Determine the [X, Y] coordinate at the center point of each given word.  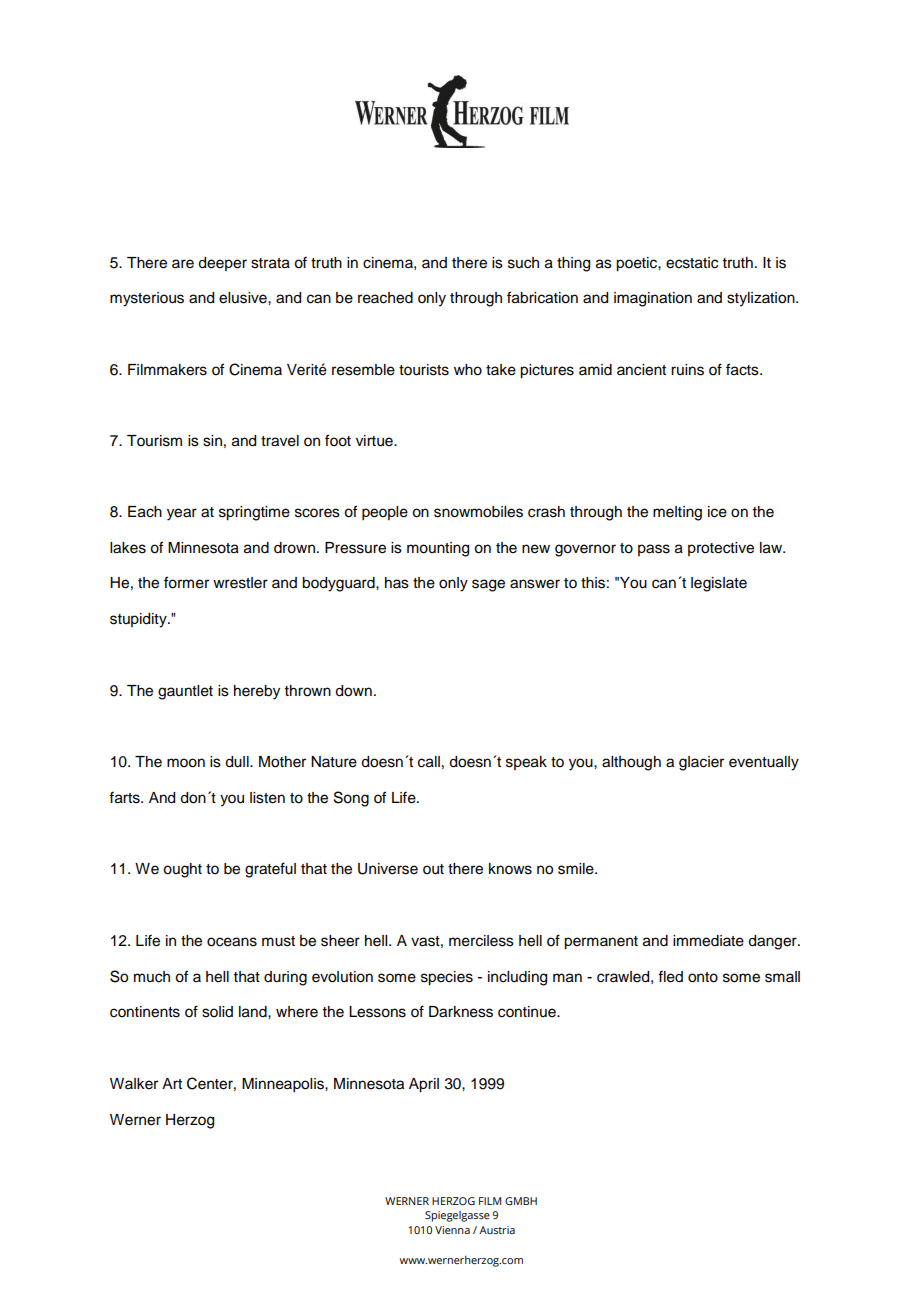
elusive [244, 298]
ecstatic [692, 263]
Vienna [452, 1230]
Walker [134, 1084]
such [523, 263]
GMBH [521, 1201]
